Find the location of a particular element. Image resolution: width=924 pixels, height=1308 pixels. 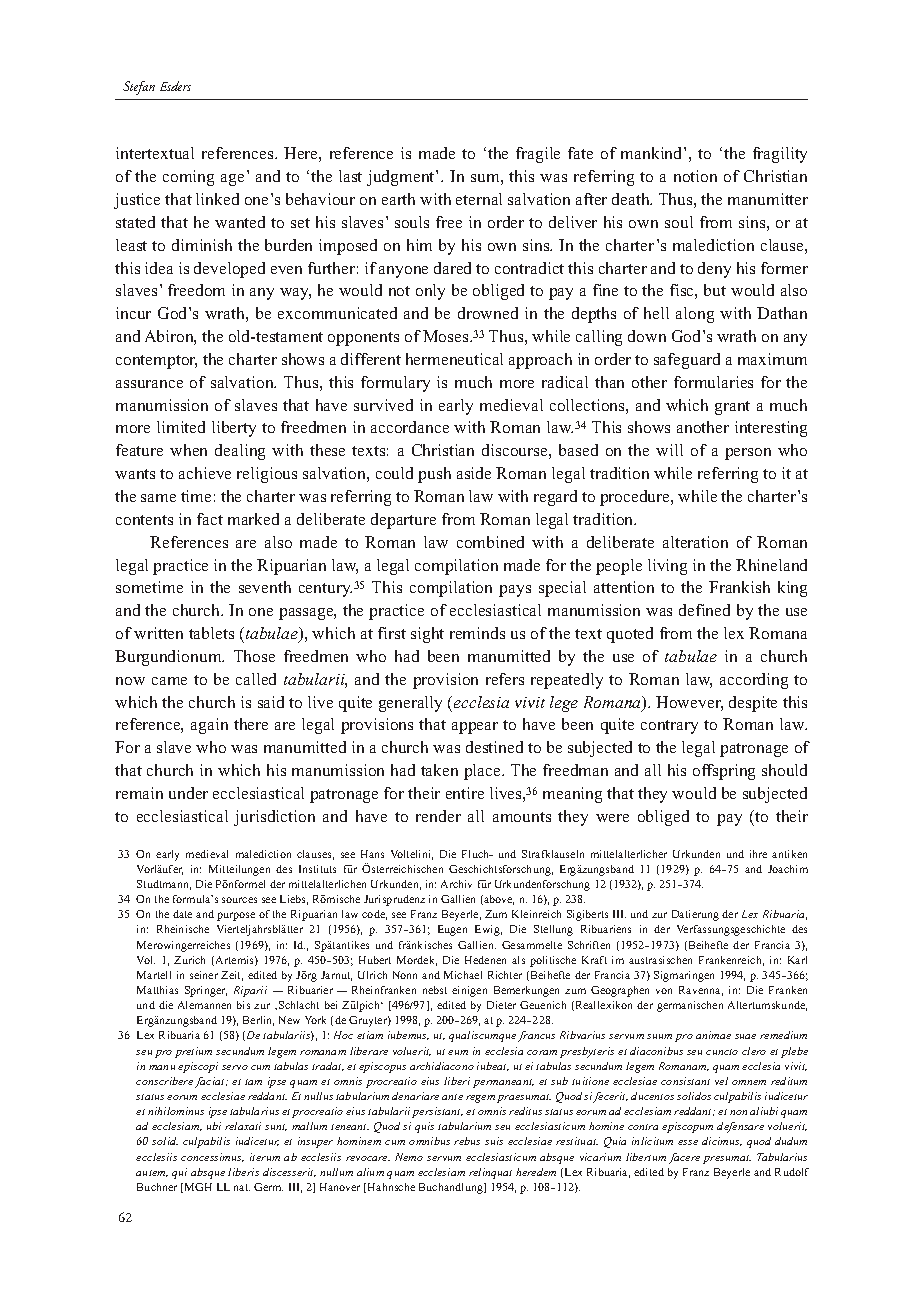

Those is located at coordinates (254, 656).
